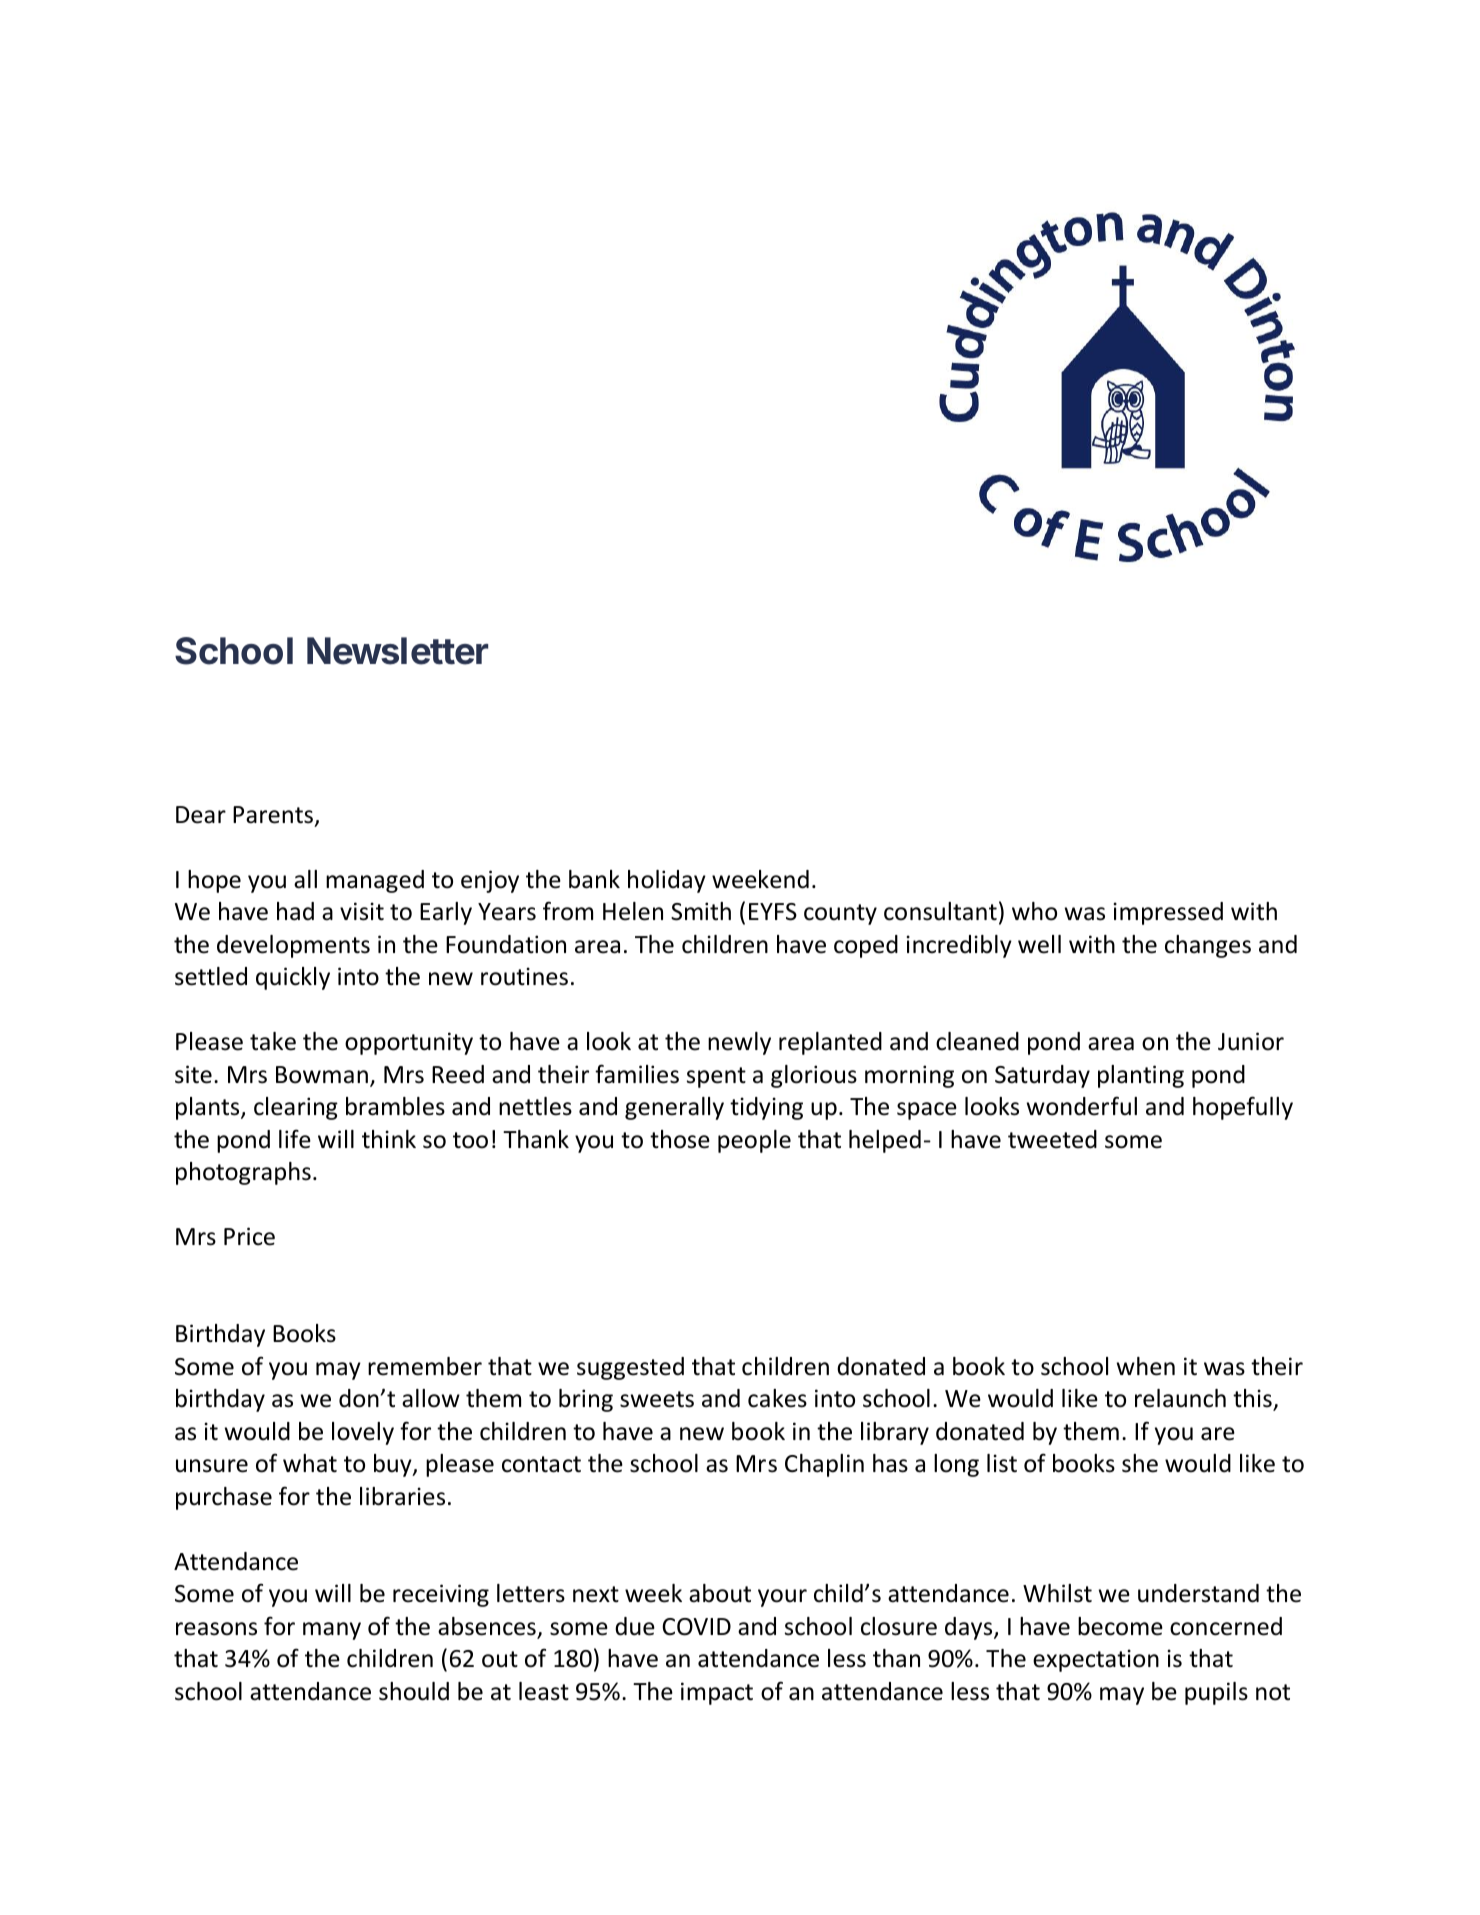 The width and height of the screenshot is (1480, 1915). I want to click on holiday, so click(667, 881).
